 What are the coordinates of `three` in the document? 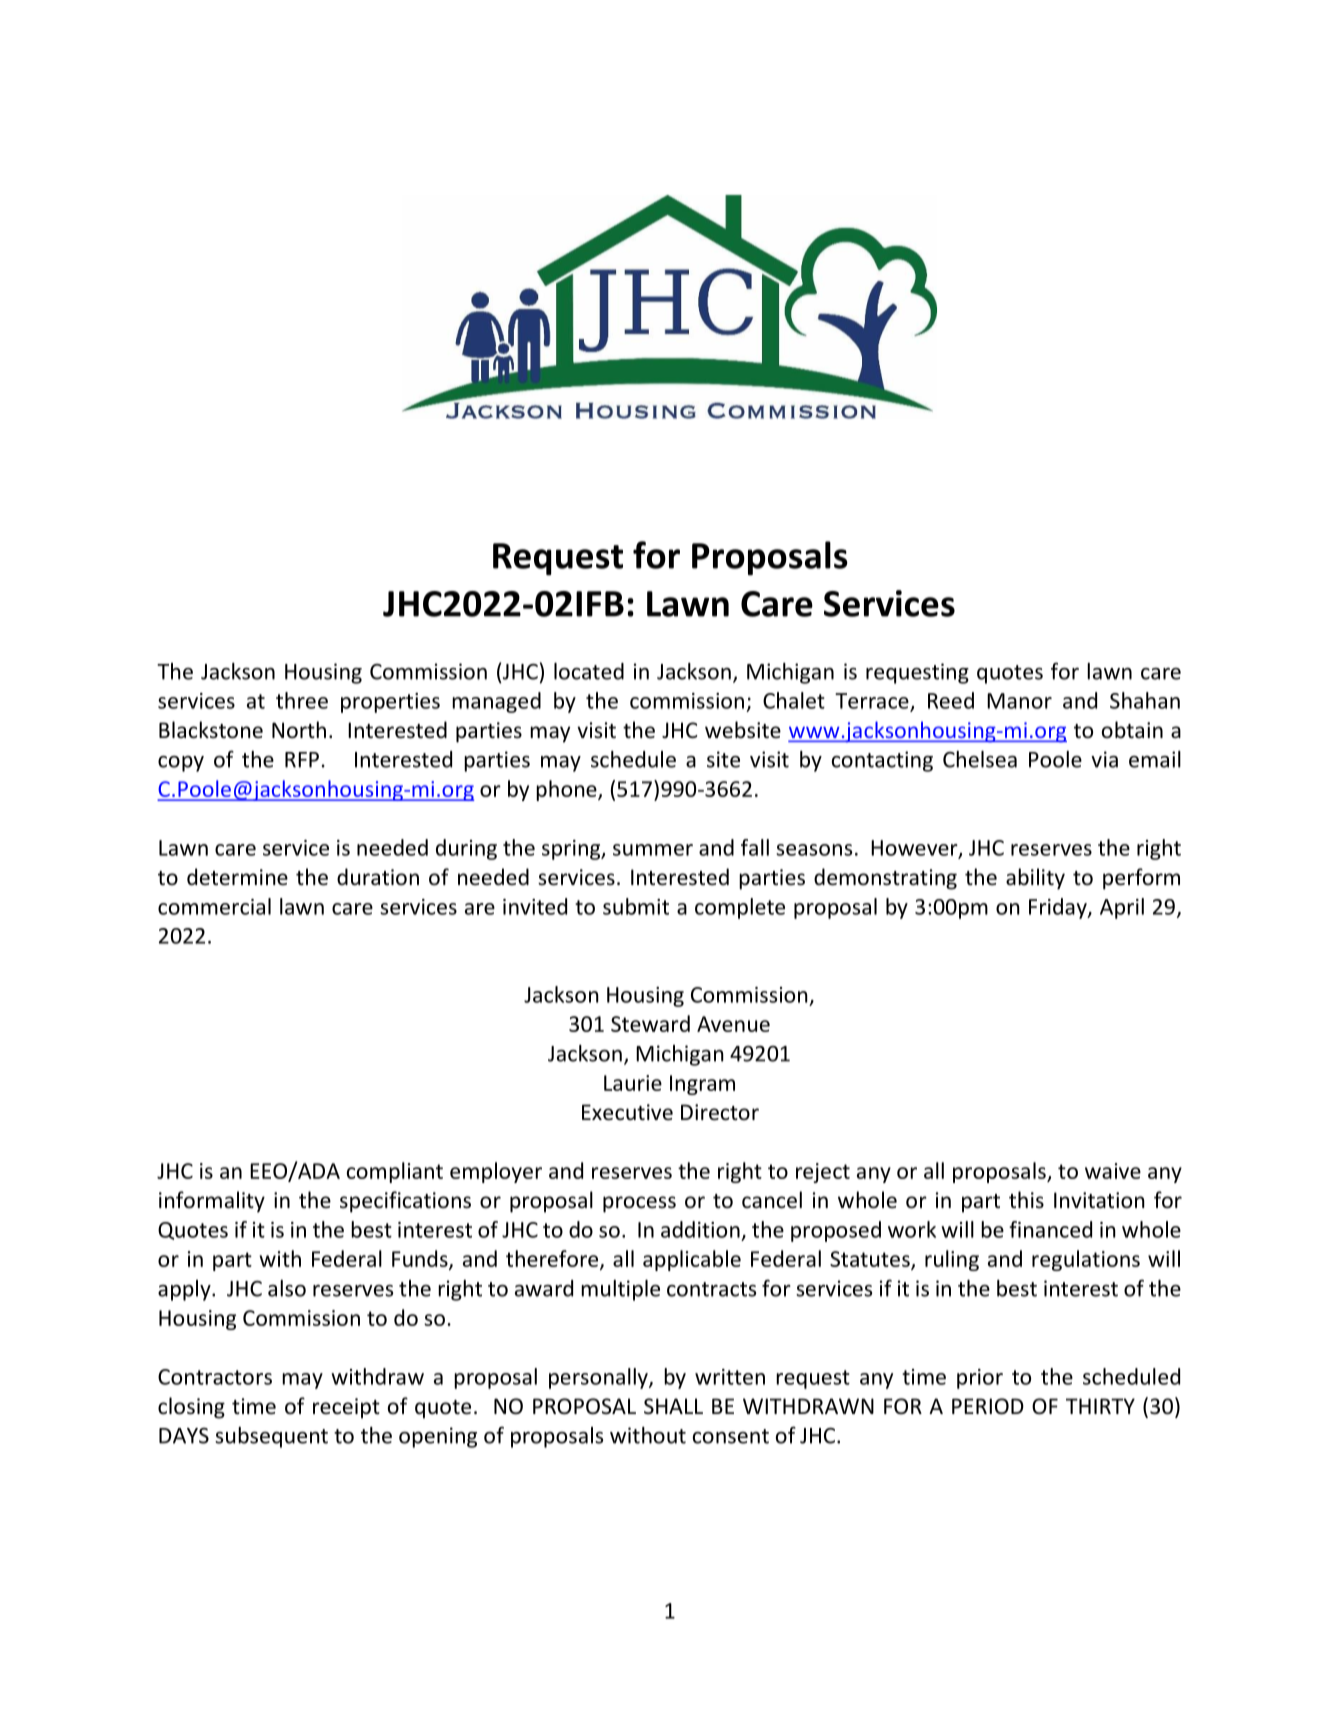 It's located at (302, 700).
